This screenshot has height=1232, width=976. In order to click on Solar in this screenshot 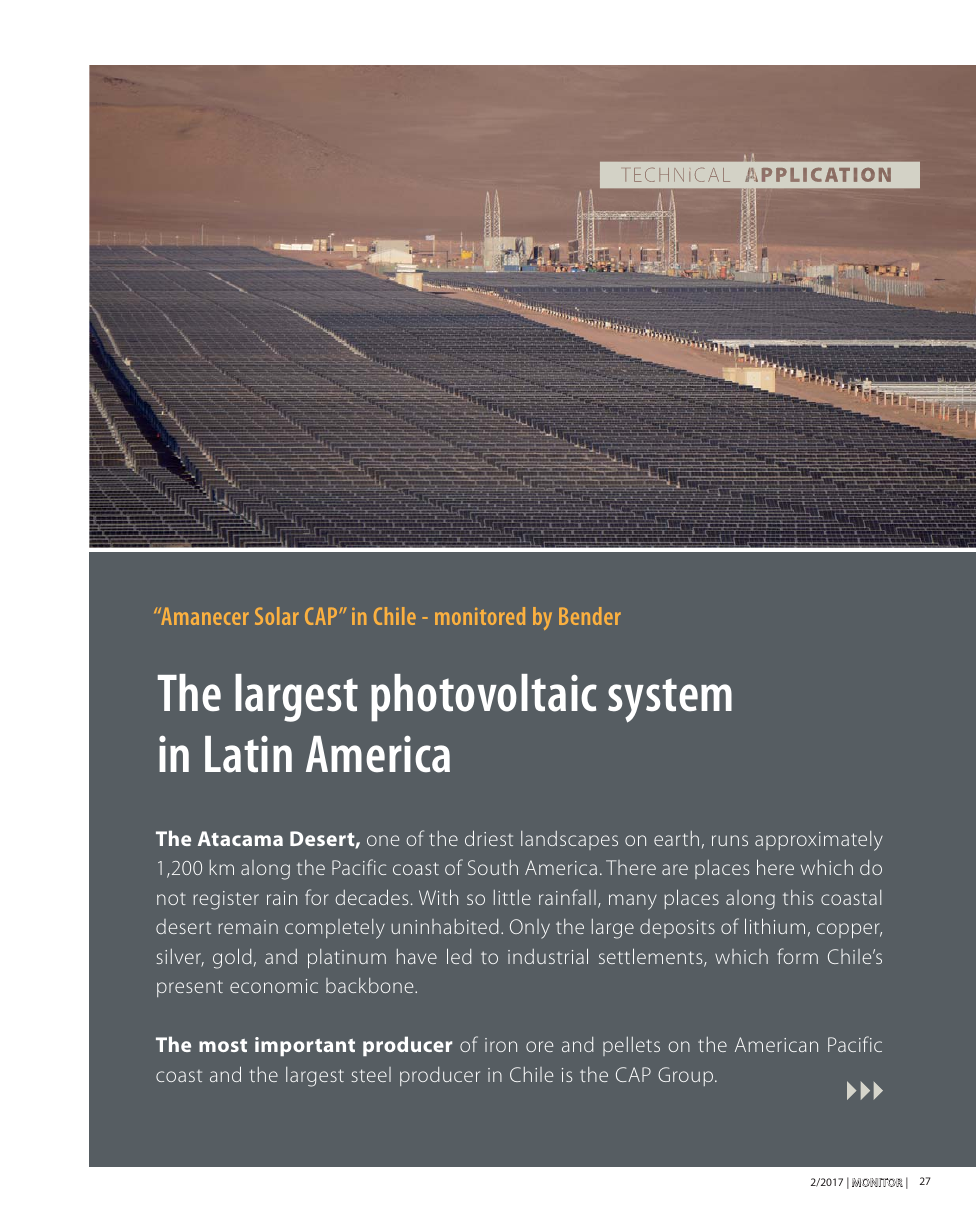, I will do `click(277, 616)`.
